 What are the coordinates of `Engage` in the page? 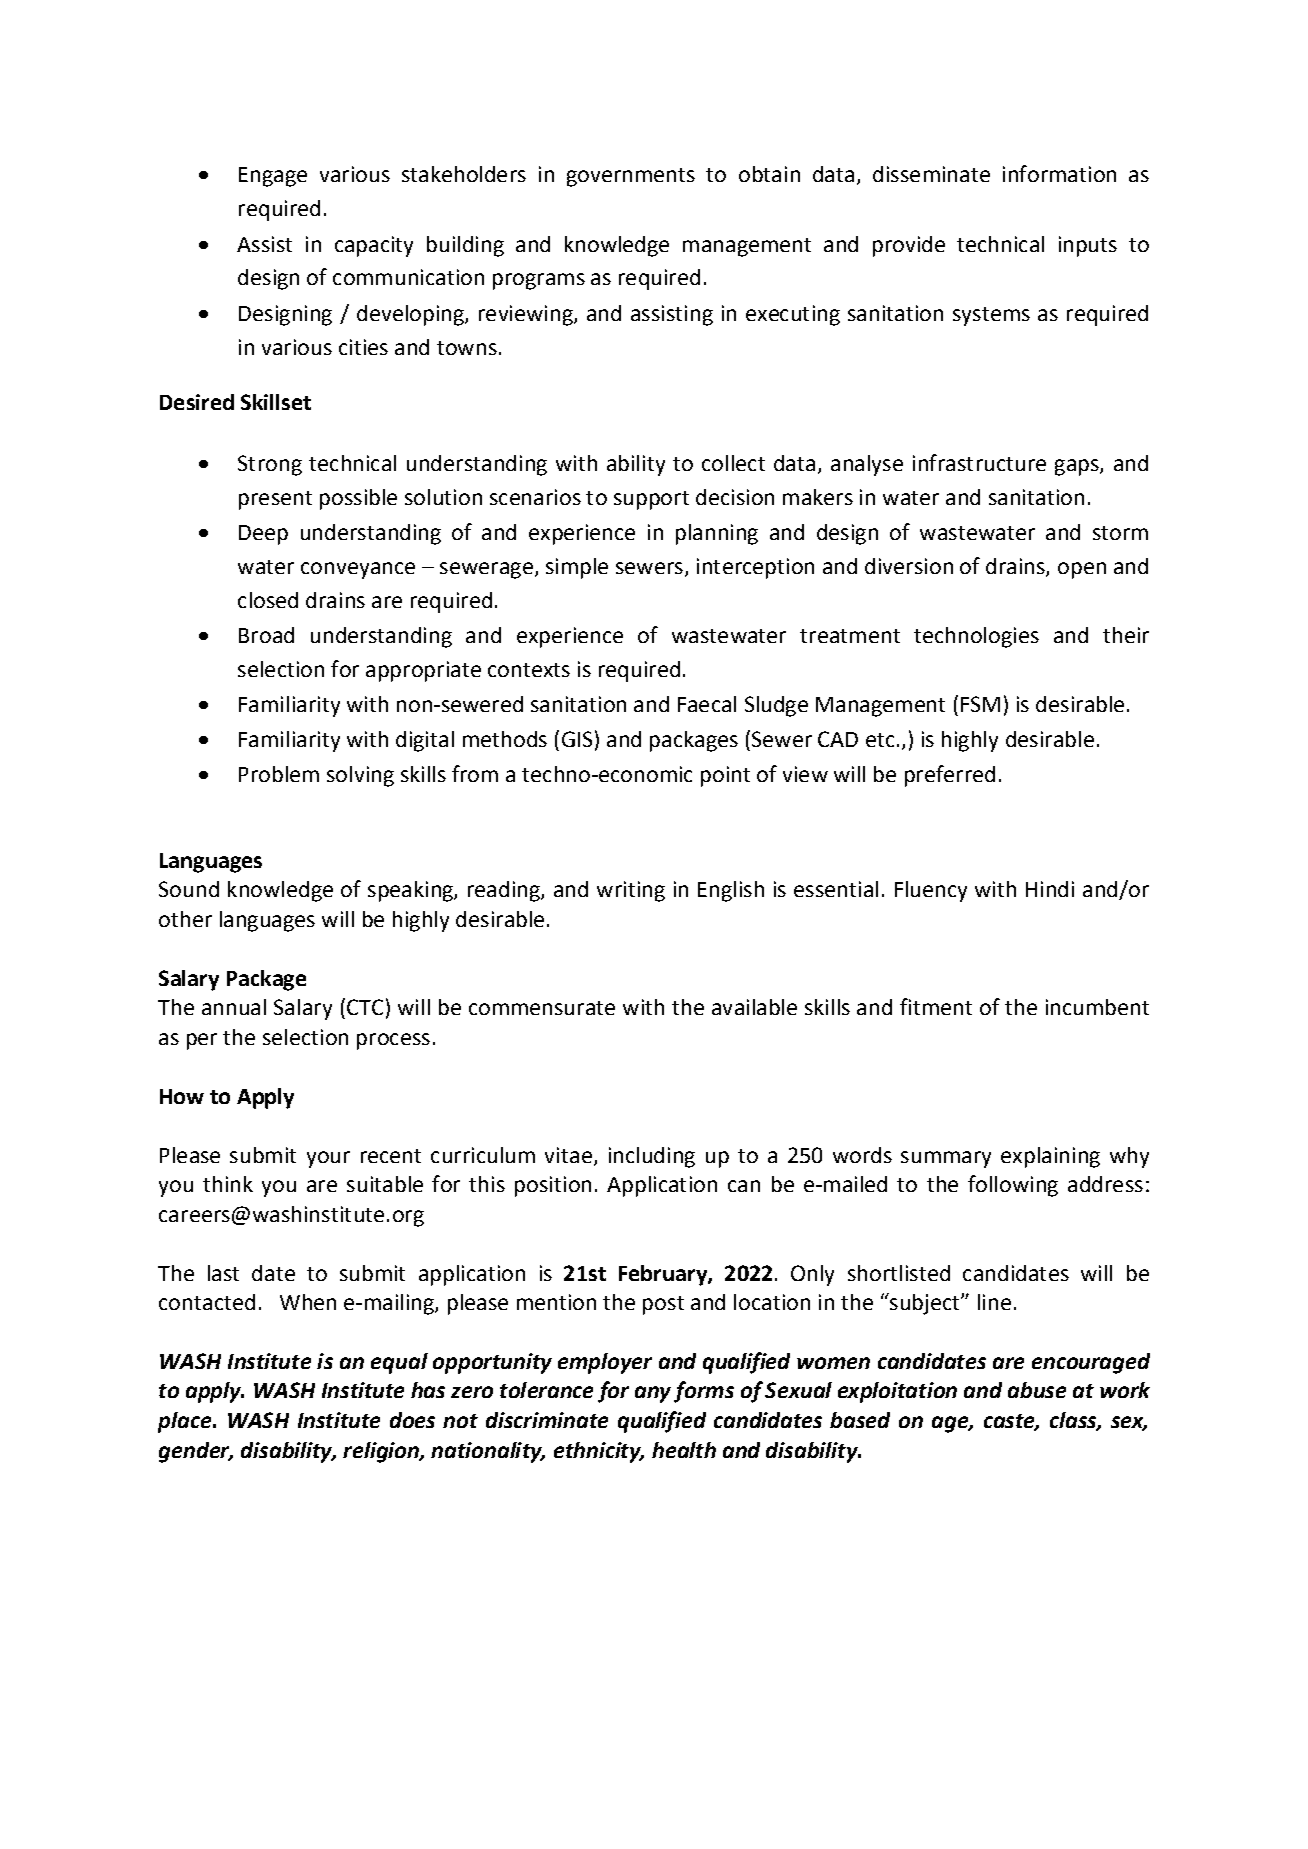 It's located at (273, 177).
